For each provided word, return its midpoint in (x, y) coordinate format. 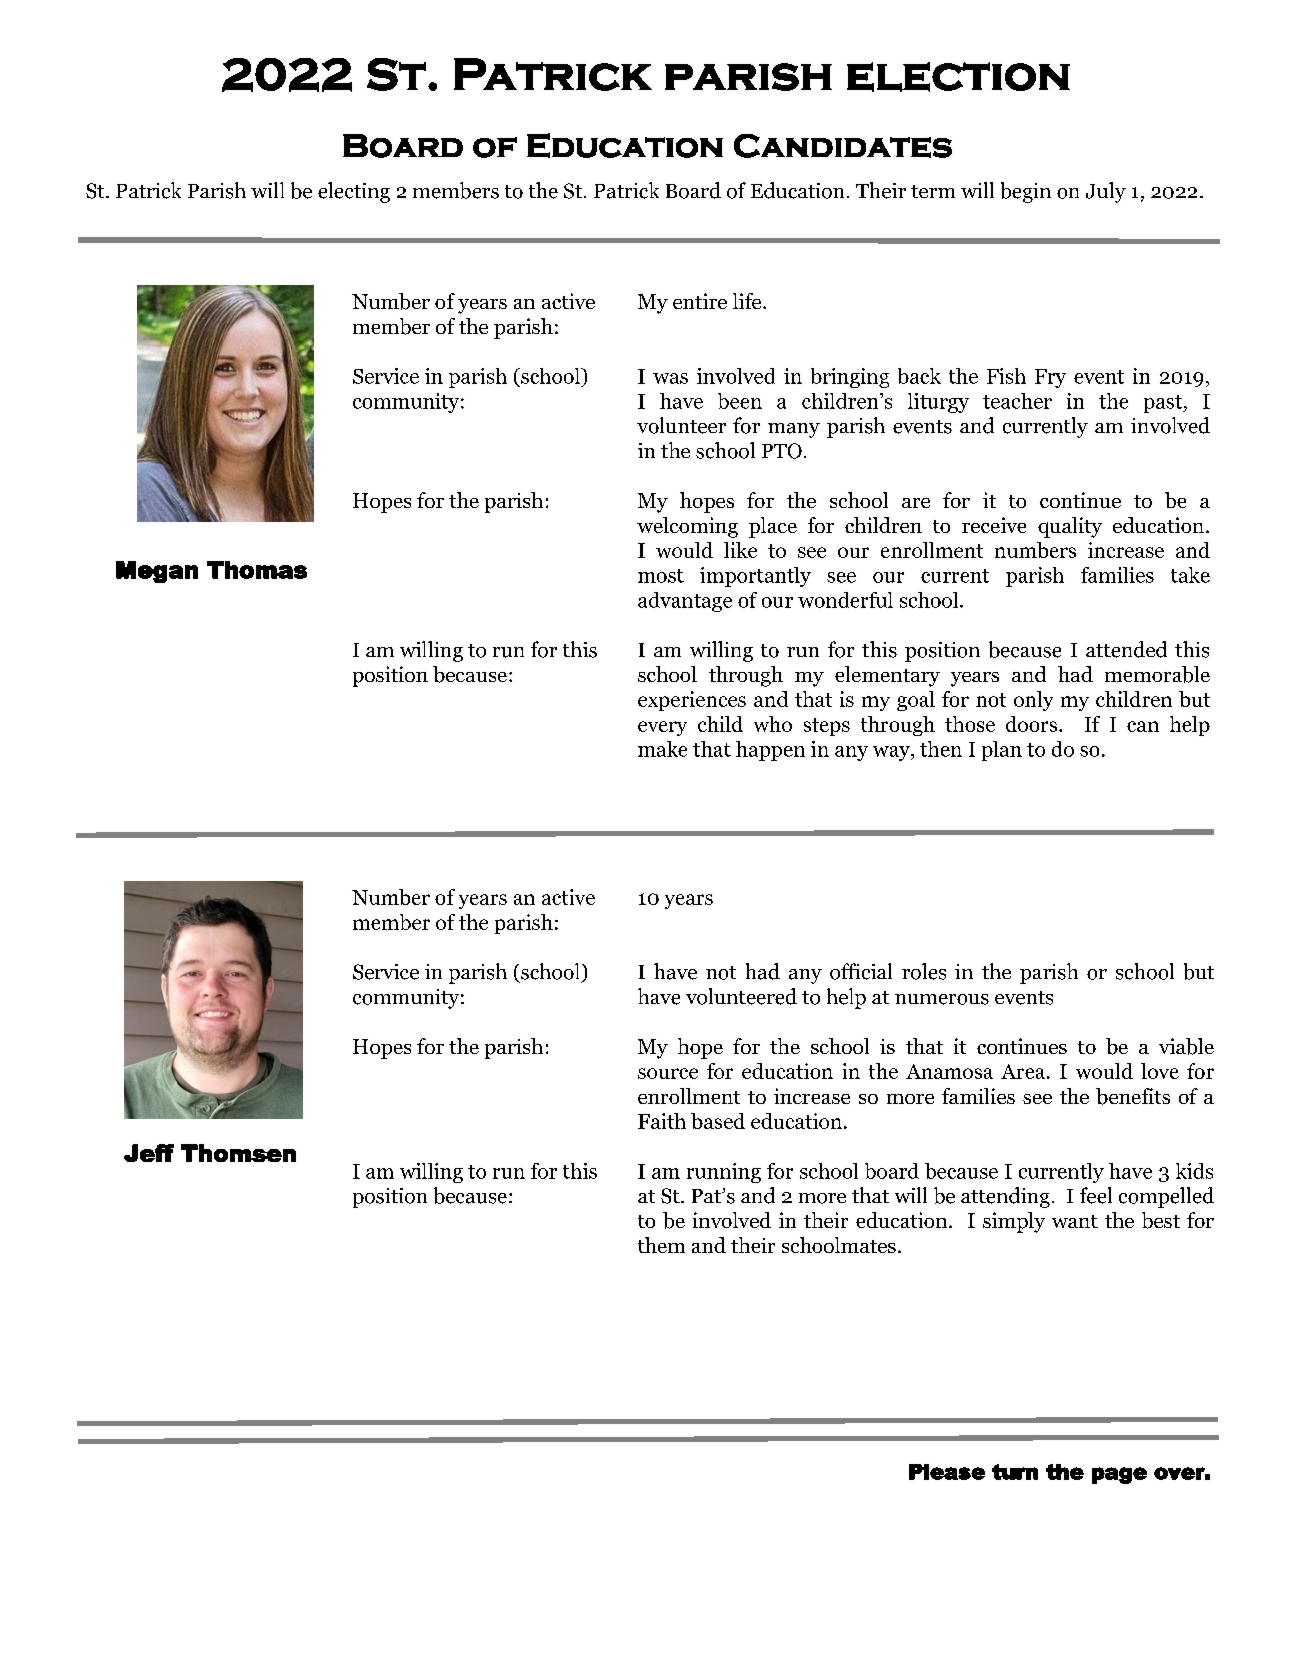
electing (354, 192)
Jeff (149, 1153)
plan (1002, 751)
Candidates (843, 146)
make (662, 749)
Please (947, 1472)
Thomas (257, 570)
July (1106, 192)
